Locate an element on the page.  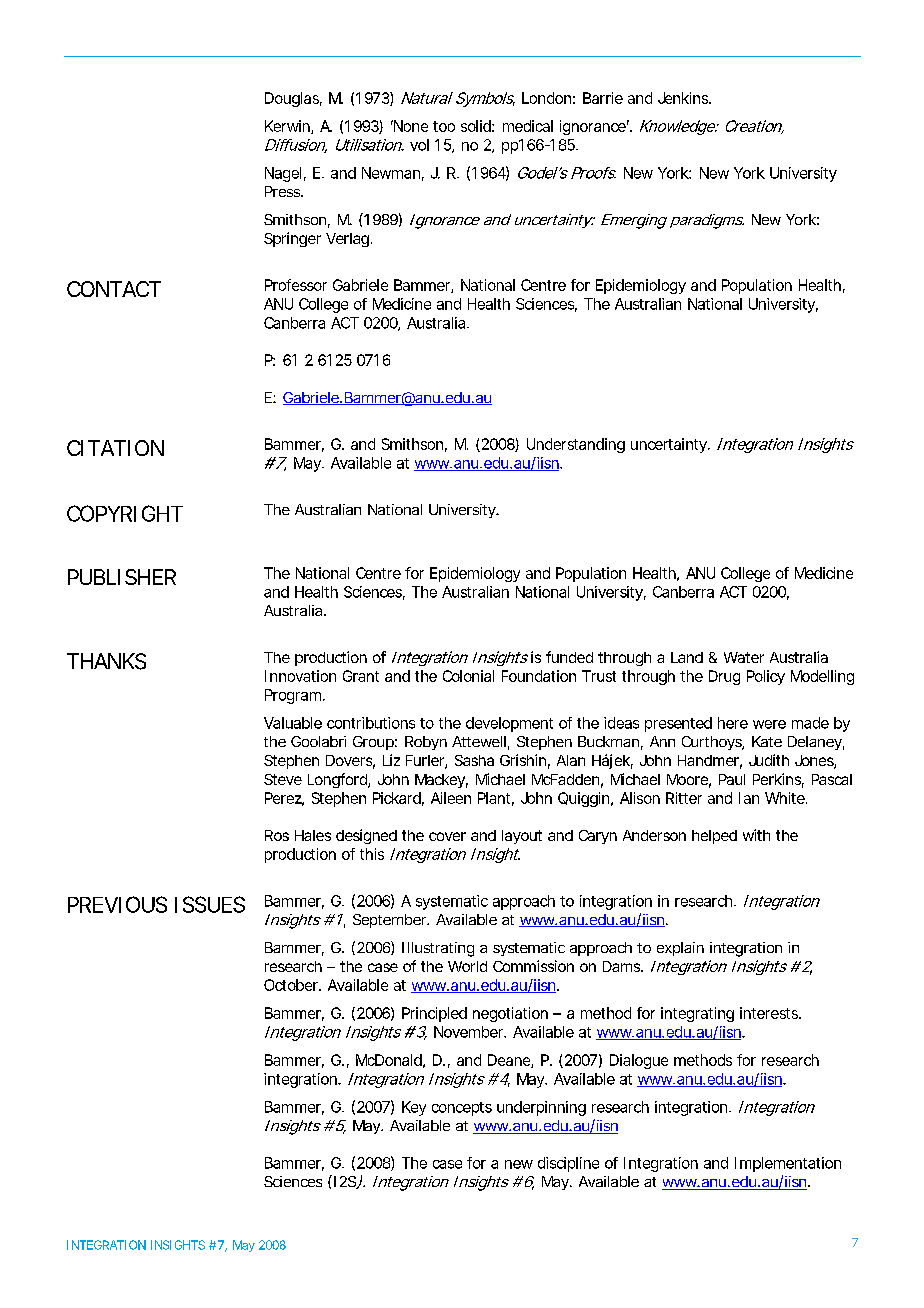
October is located at coordinates (292, 985).
